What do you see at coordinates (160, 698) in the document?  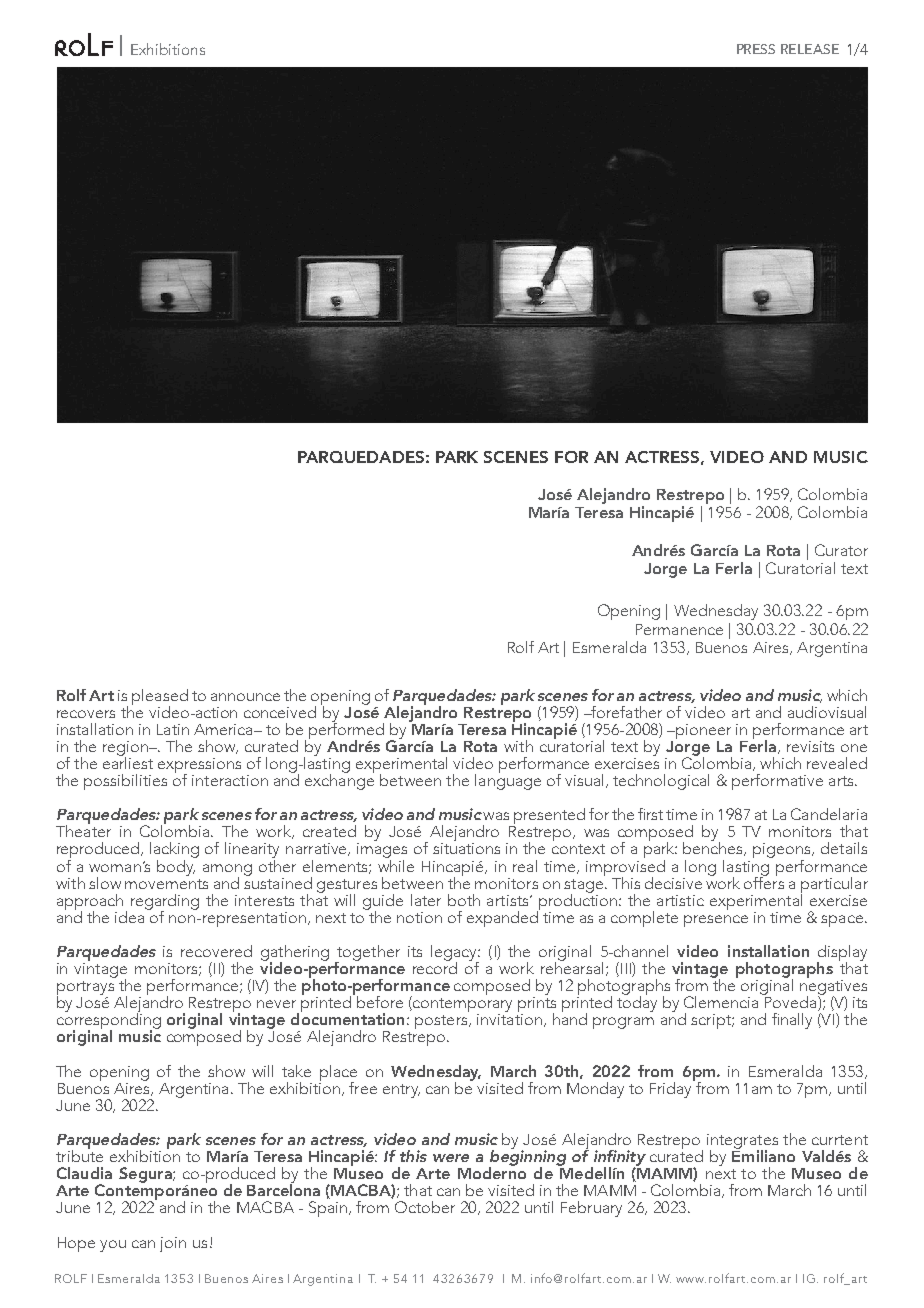 I see `pleased` at bounding box center [160, 698].
